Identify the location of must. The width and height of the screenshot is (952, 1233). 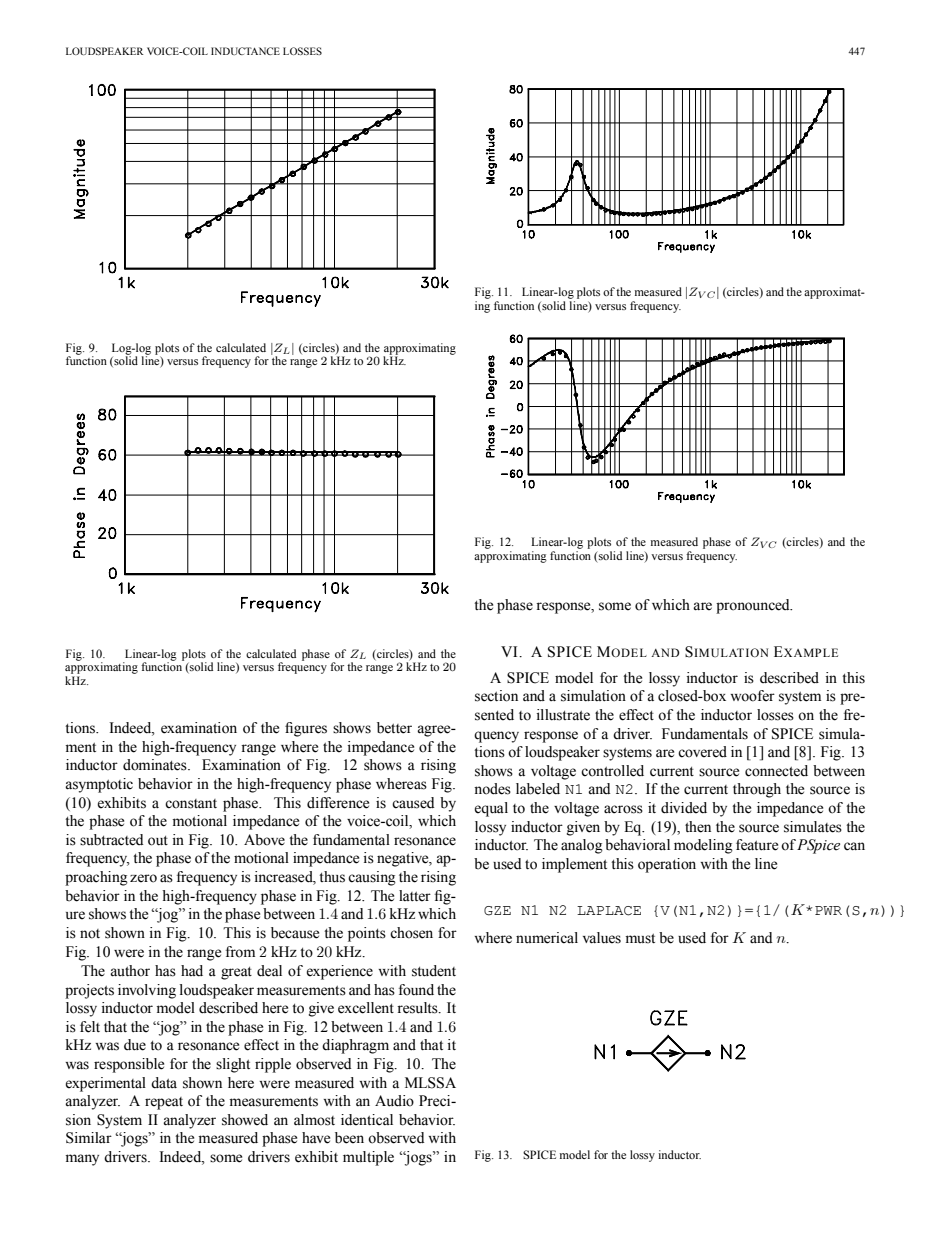
(640, 939).
